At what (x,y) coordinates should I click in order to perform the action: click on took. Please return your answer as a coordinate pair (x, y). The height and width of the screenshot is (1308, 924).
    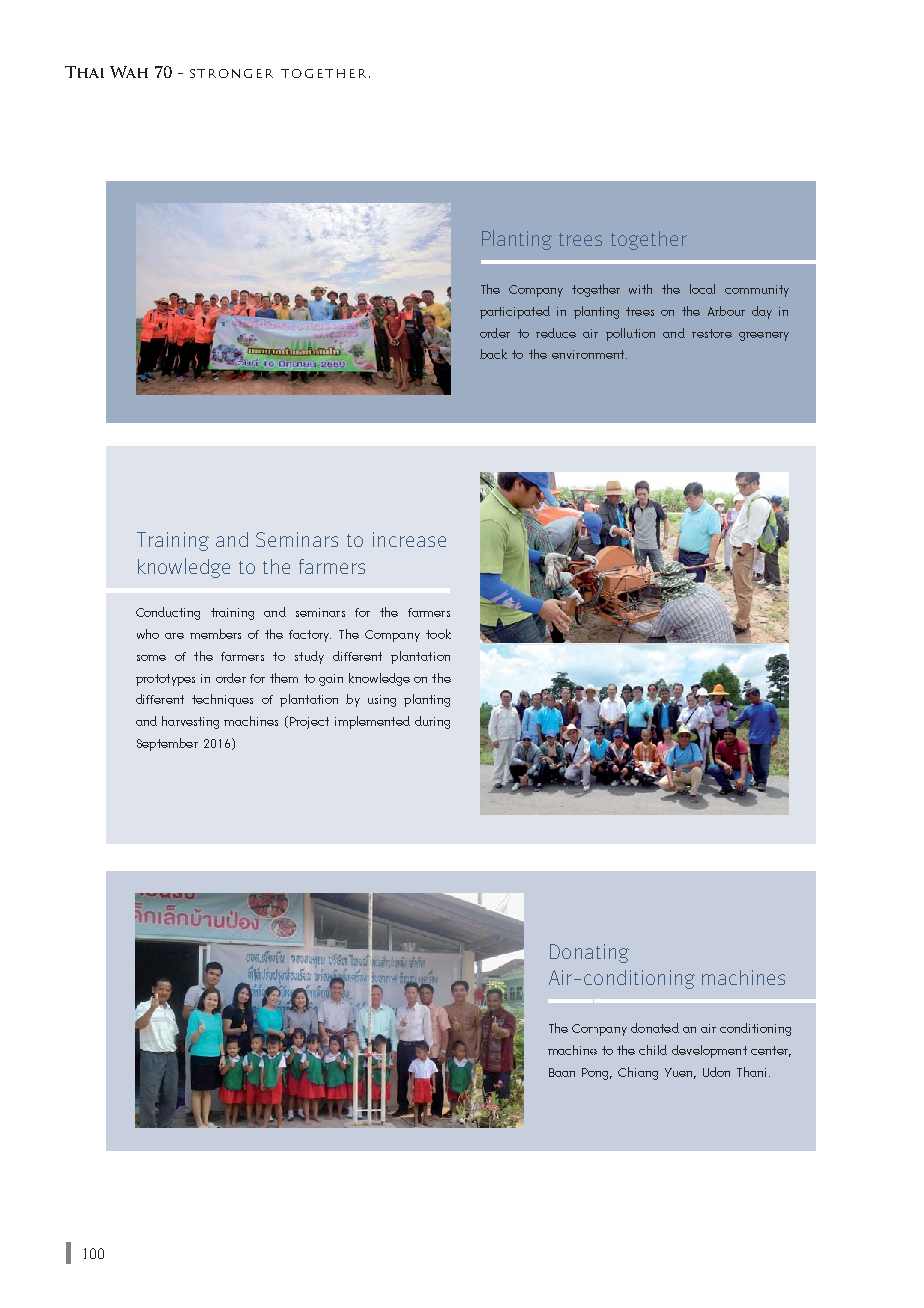
    Looking at the image, I should click on (438, 634).
